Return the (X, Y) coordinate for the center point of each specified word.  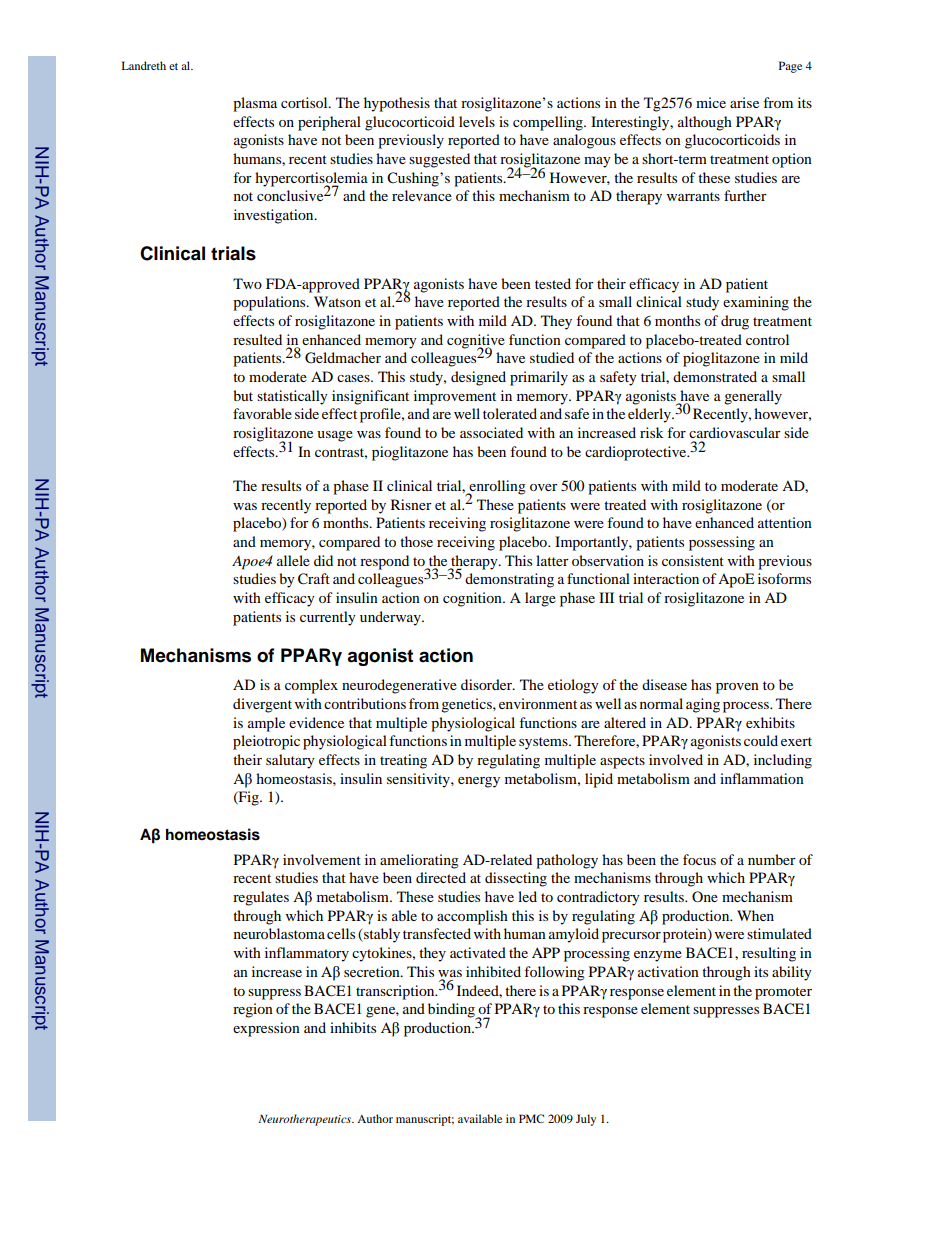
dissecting (516, 879)
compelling (549, 123)
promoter (783, 993)
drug (735, 322)
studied (552, 357)
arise (744, 102)
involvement (322, 859)
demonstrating (509, 580)
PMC (531, 1118)
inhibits (353, 1027)
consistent (693, 560)
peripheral (329, 123)
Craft (314, 579)
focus (699, 859)
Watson (337, 301)
